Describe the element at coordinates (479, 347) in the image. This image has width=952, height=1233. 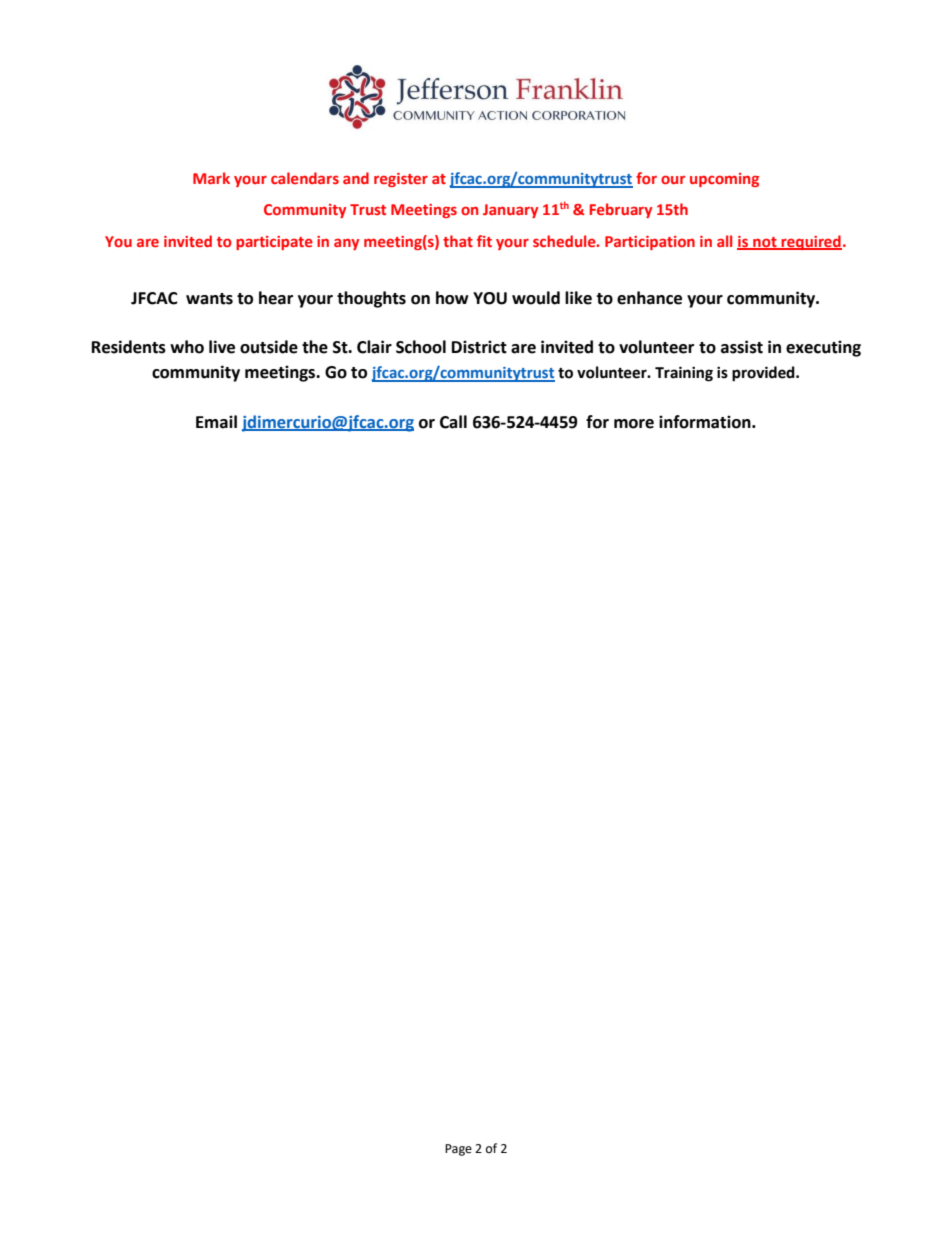
I see `District` at that location.
